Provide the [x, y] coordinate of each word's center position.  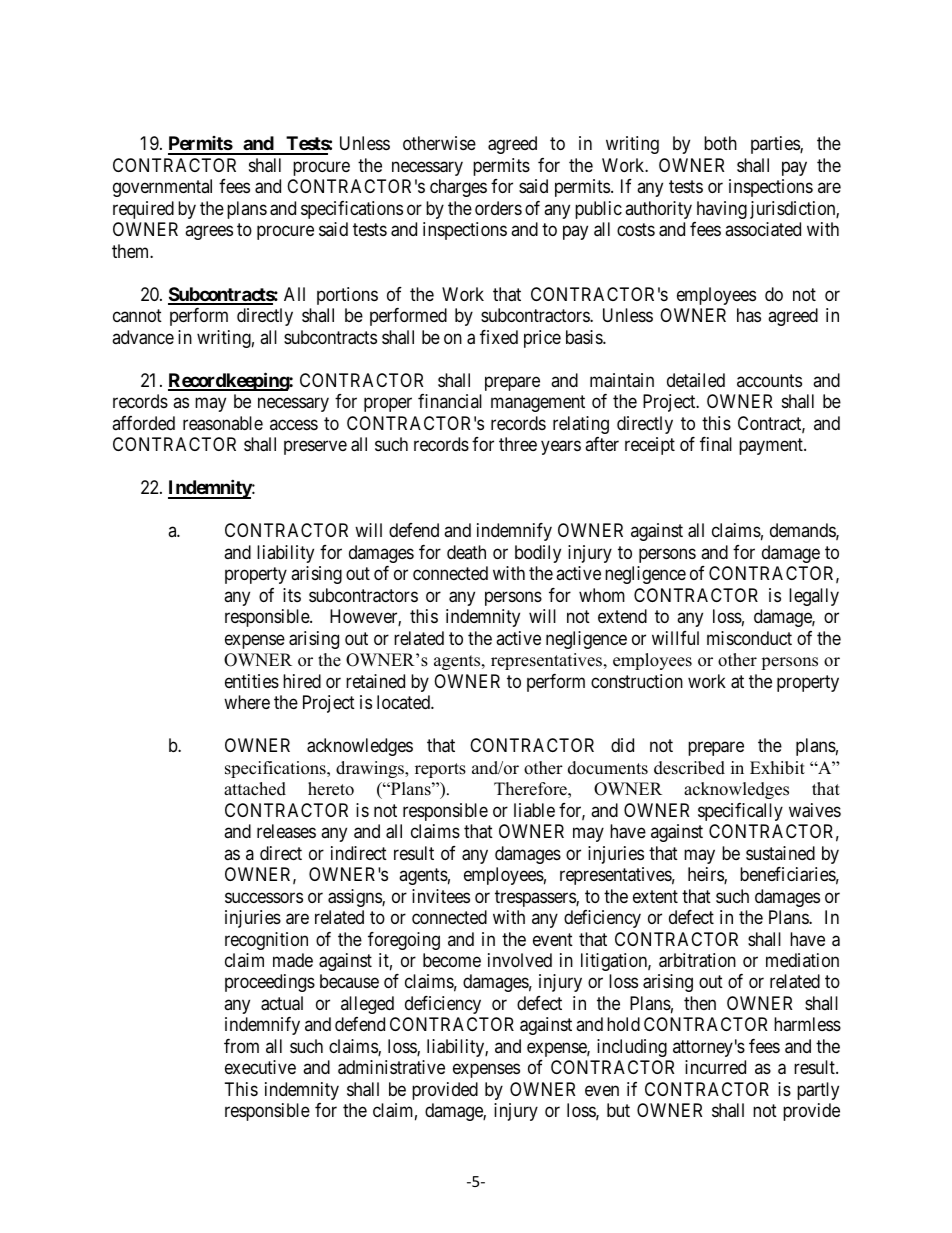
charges [458, 188]
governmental [162, 188]
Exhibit [777, 768]
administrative [391, 1067]
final [716, 444]
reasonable [223, 423]
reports [440, 770]
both [720, 143]
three [518, 444]
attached [255, 789]
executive [260, 1067]
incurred [715, 1067]
